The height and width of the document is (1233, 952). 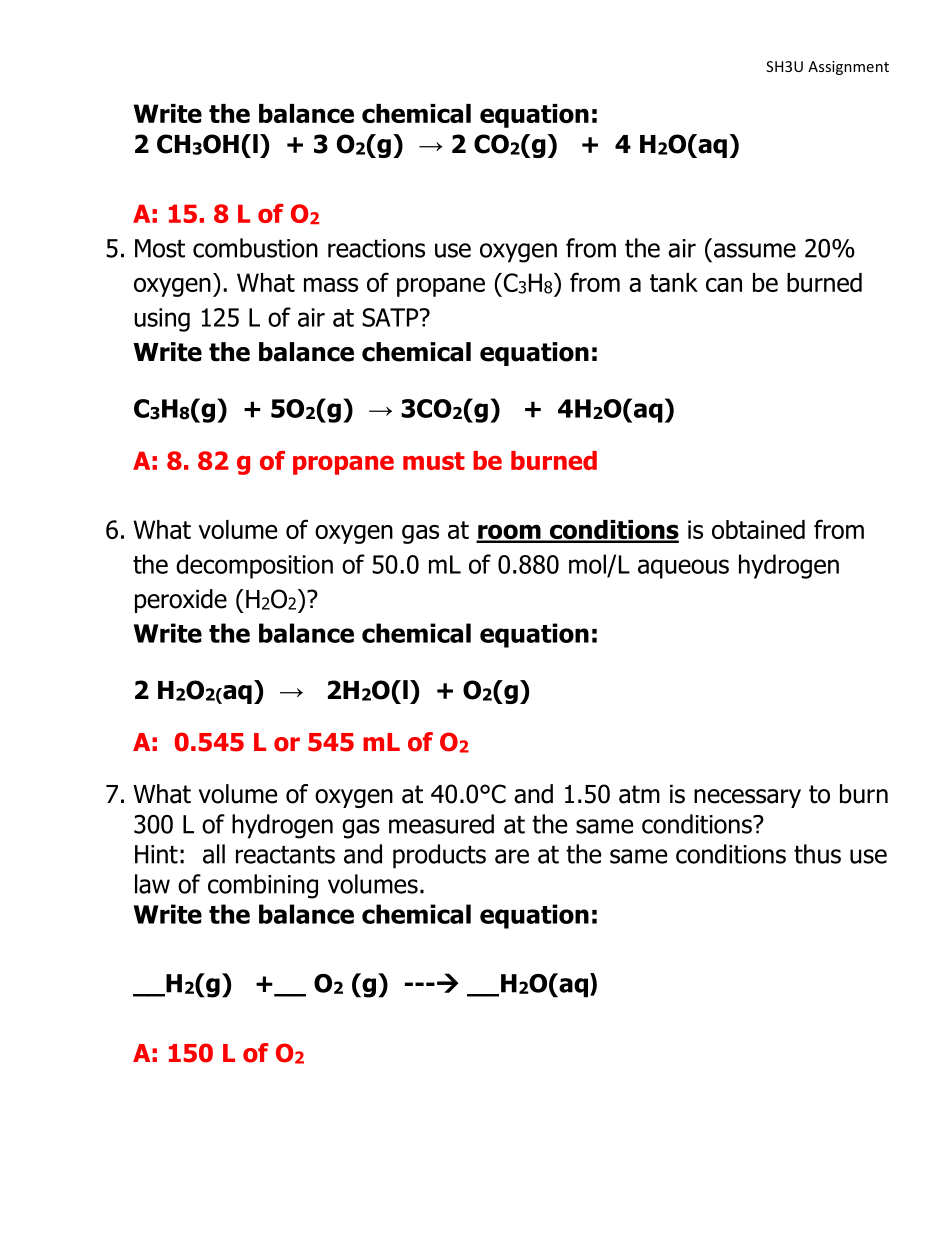 What do you see at coordinates (376, 248) in the document?
I see `reactions` at bounding box center [376, 248].
